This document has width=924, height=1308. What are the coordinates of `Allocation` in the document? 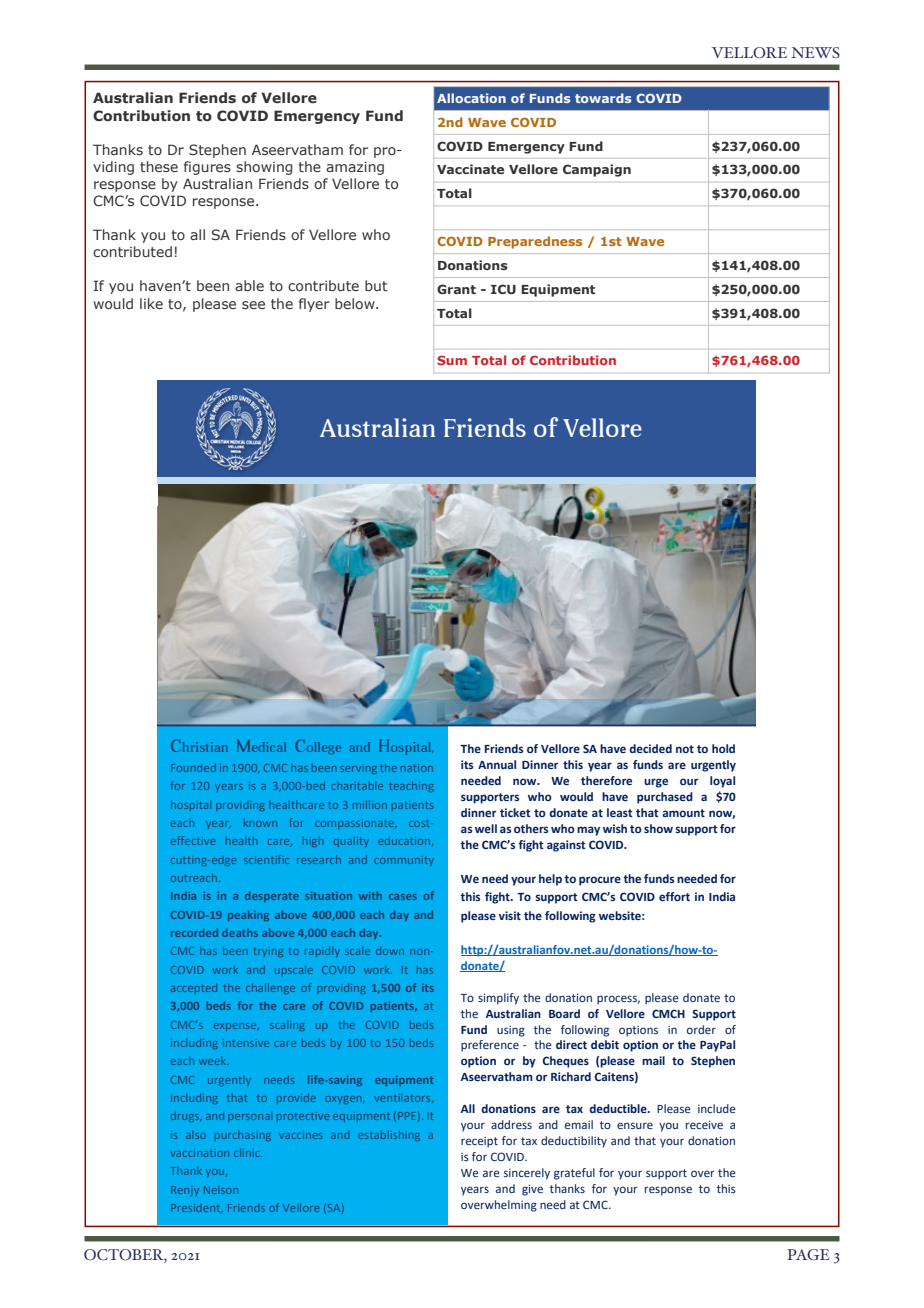 It's located at (471, 98).
